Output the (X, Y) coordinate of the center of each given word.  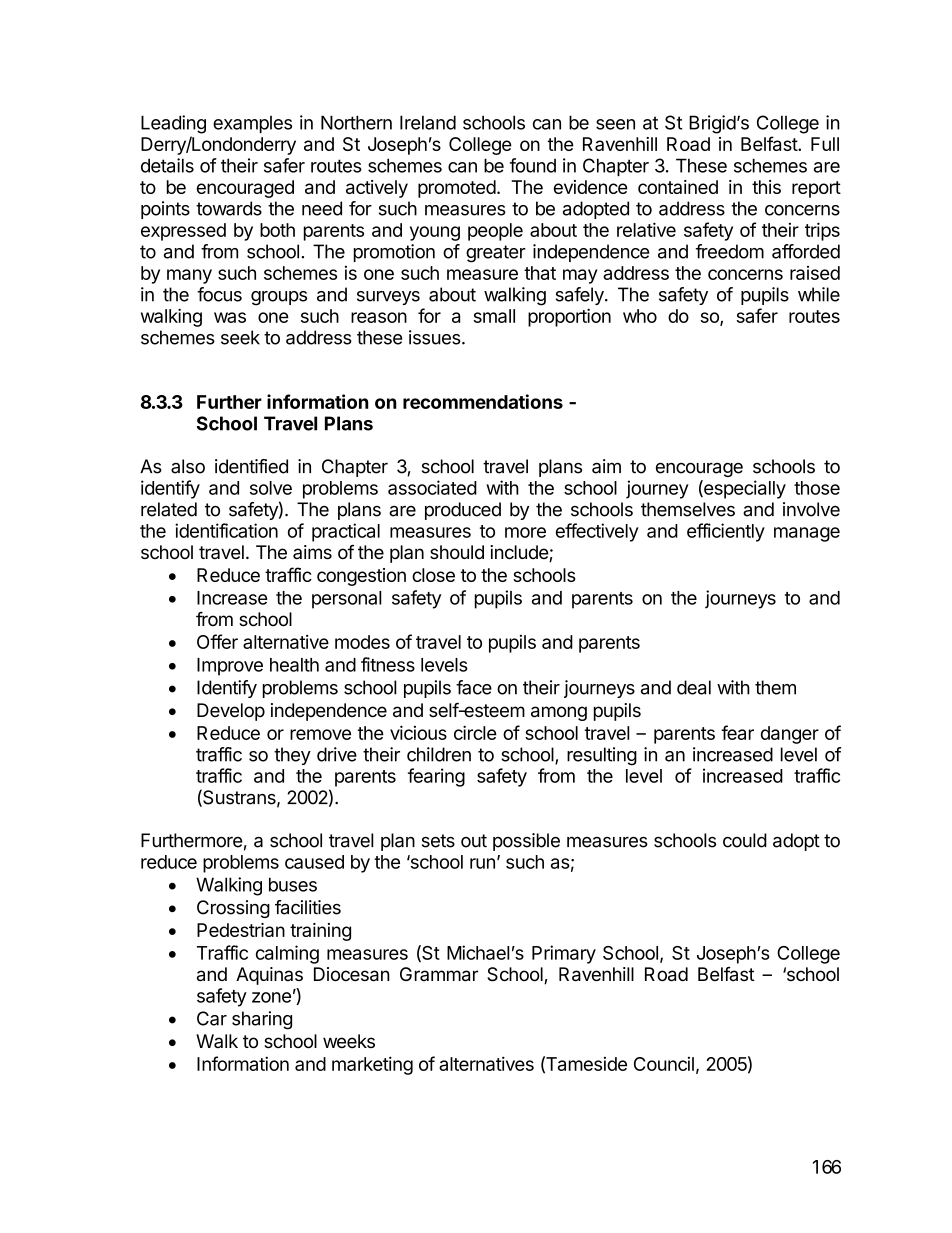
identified (251, 466)
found (533, 165)
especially (744, 489)
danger (790, 735)
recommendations (483, 401)
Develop (231, 712)
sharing (262, 1020)
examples (252, 124)
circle (475, 732)
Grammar (439, 974)
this (766, 187)
